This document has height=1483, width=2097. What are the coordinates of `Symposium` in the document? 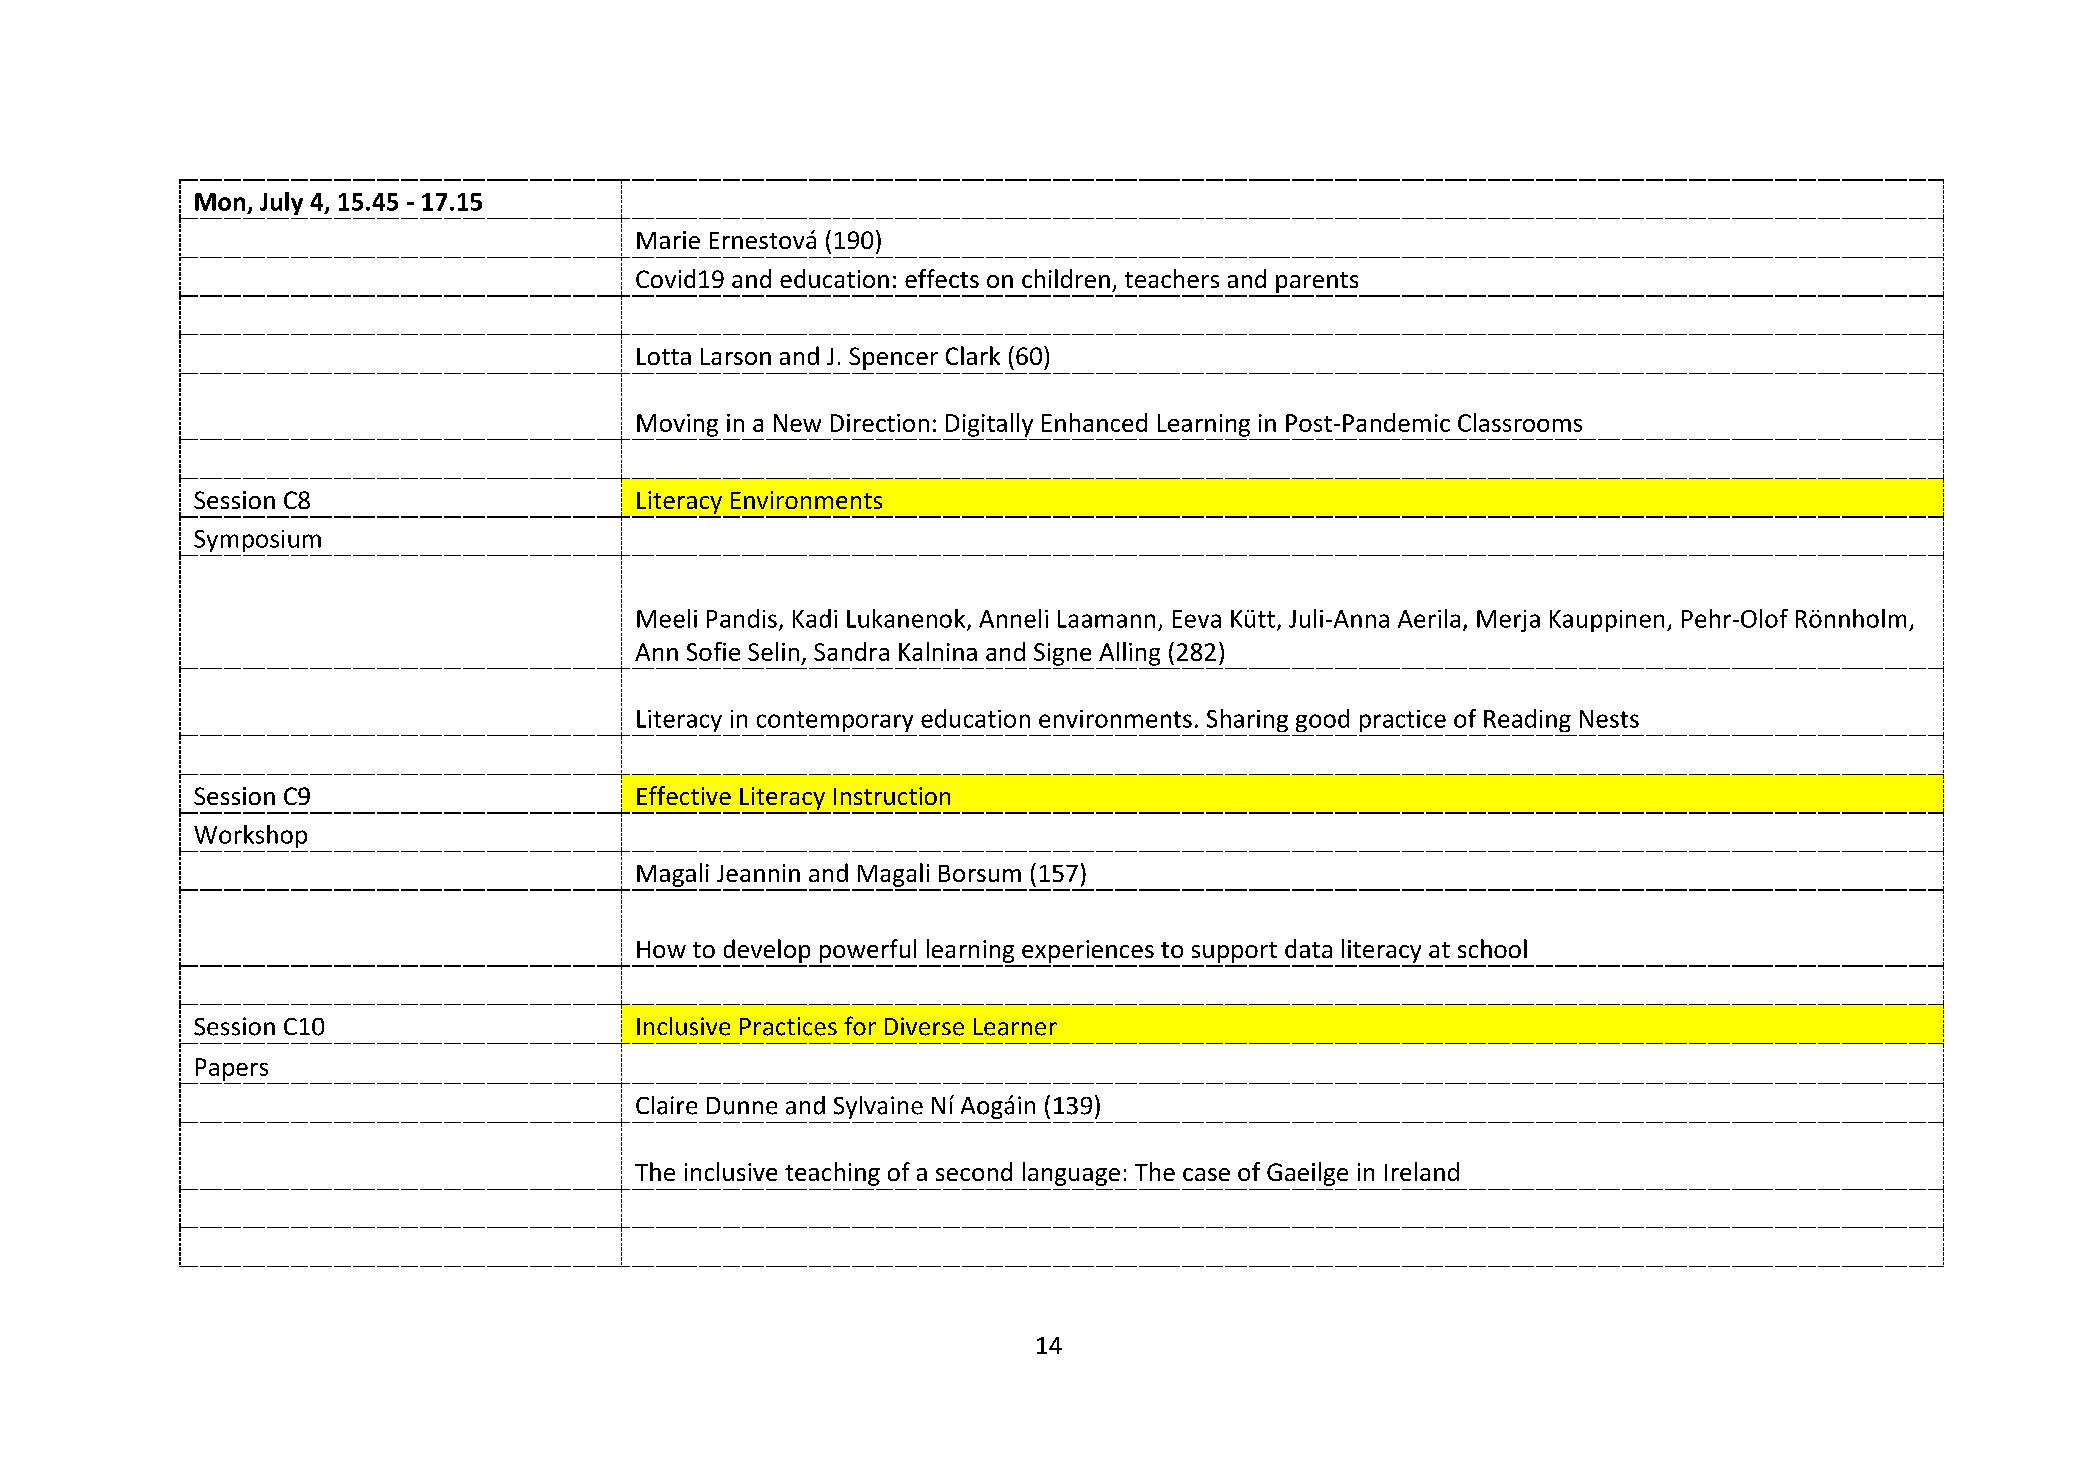 It's located at (257, 541).
